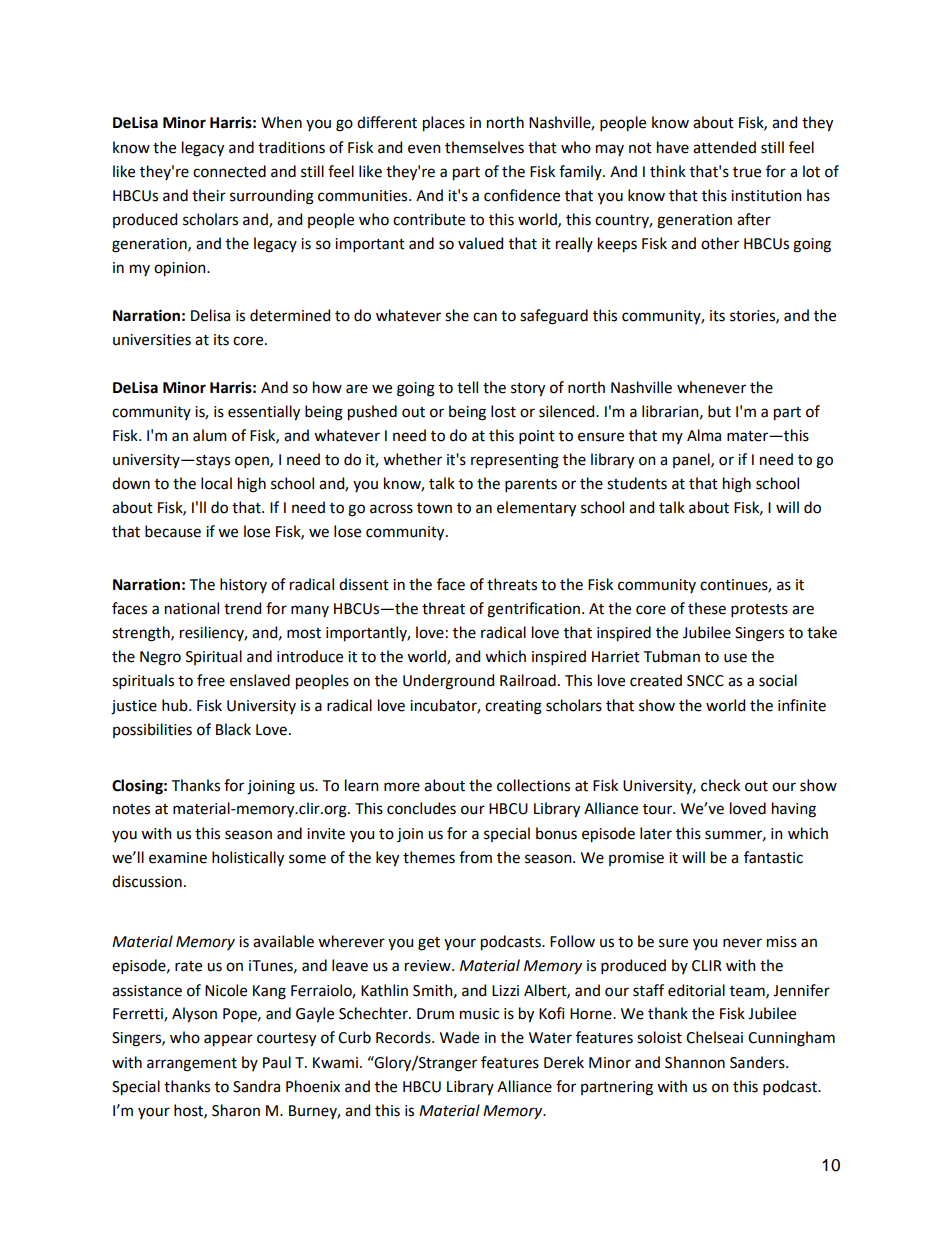 Image resolution: width=952 pixels, height=1233 pixels. Describe the element at coordinates (192, 1065) in the screenshot. I see `arrangement` at that location.
